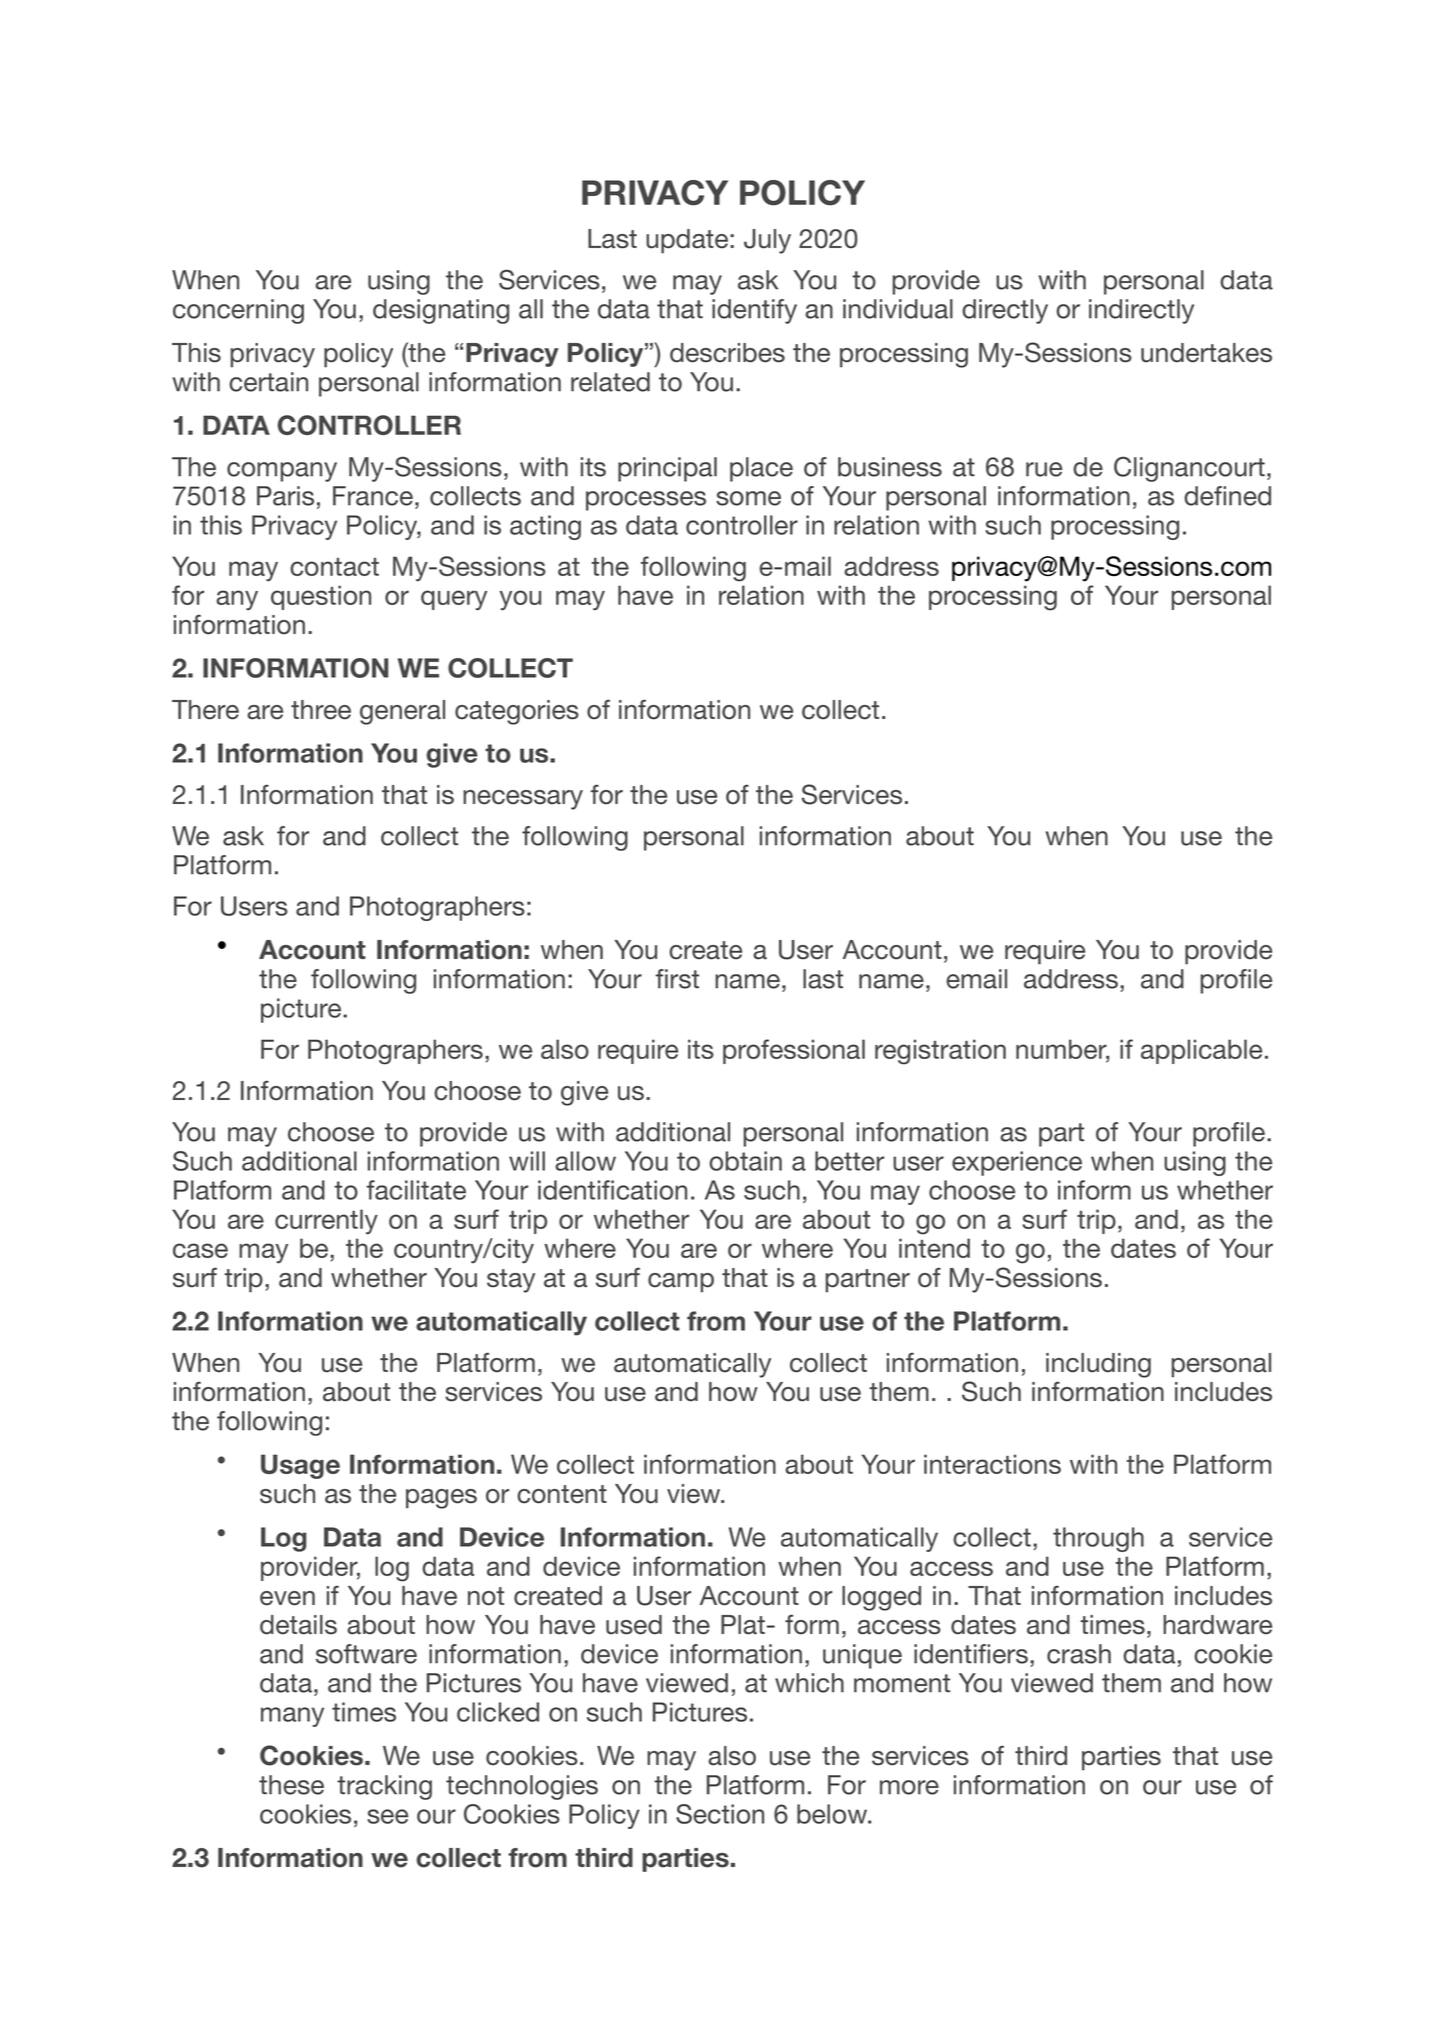 The width and height of the screenshot is (1445, 2044). What do you see at coordinates (416, 1190) in the screenshot?
I see `facilitate` at bounding box center [416, 1190].
